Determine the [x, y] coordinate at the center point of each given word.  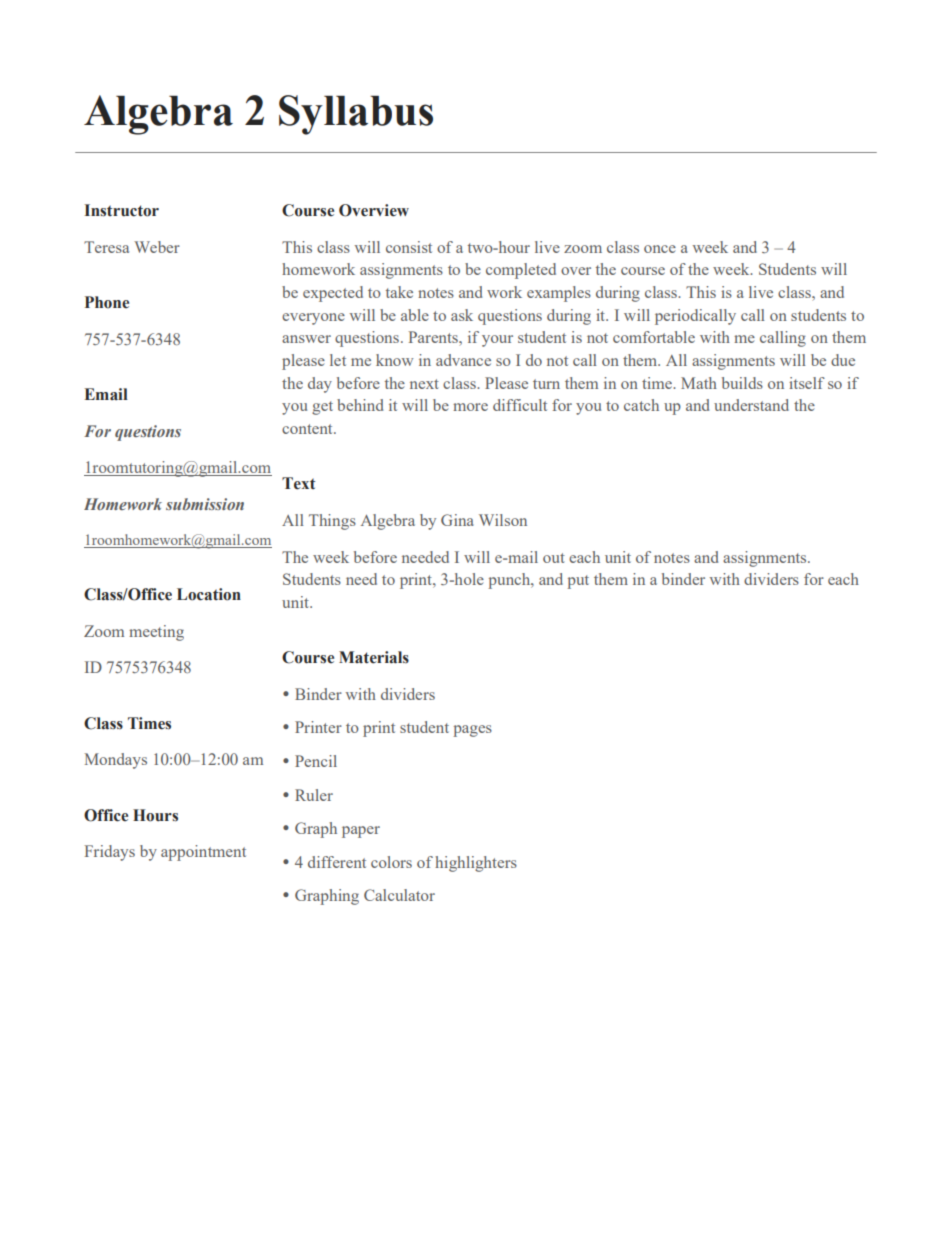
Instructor [121, 210]
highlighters [476, 864]
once [660, 249]
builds [742, 383]
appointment [203, 853]
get [322, 408]
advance [463, 360]
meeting [156, 633]
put [578, 582]
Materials [374, 657]
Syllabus [356, 115]
